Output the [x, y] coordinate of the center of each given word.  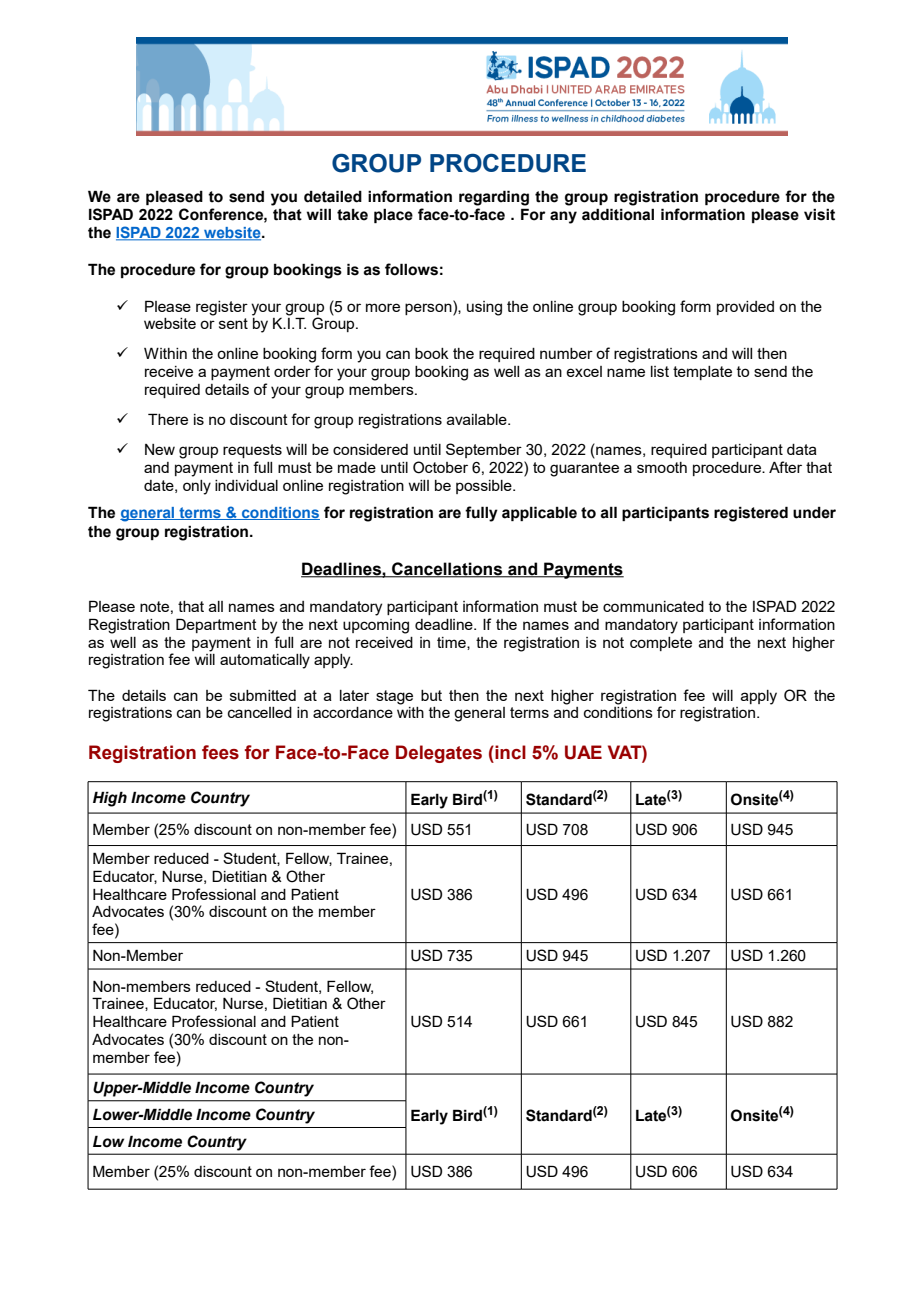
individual [246, 485]
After [785, 467]
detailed [333, 196]
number [566, 353]
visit [819, 215]
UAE [583, 752]
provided [745, 308]
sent [233, 323]
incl [509, 752]
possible [485, 487]
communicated [653, 606]
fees [220, 752]
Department [216, 625]
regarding [494, 198]
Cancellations [447, 570]
